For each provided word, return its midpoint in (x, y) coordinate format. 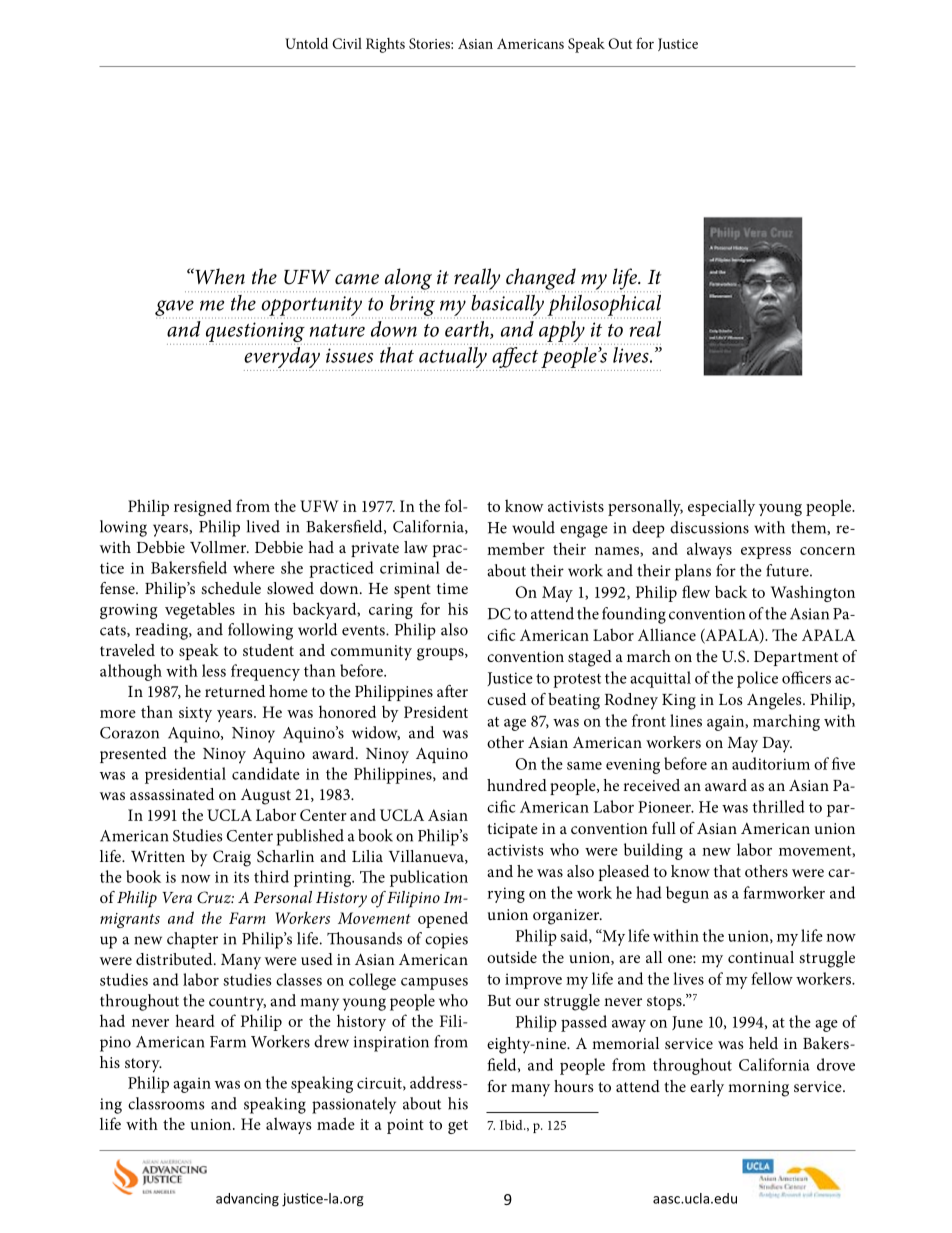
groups (441, 654)
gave (174, 309)
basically (507, 306)
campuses (434, 984)
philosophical (604, 306)
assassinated (172, 794)
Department (796, 658)
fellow (772, 978)
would (533, 527)
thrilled (779, 806)
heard (195, 1020)
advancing (247, 1200)
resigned (203, 507)
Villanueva (427, 857)
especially (721, 507)
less (214, 670)
